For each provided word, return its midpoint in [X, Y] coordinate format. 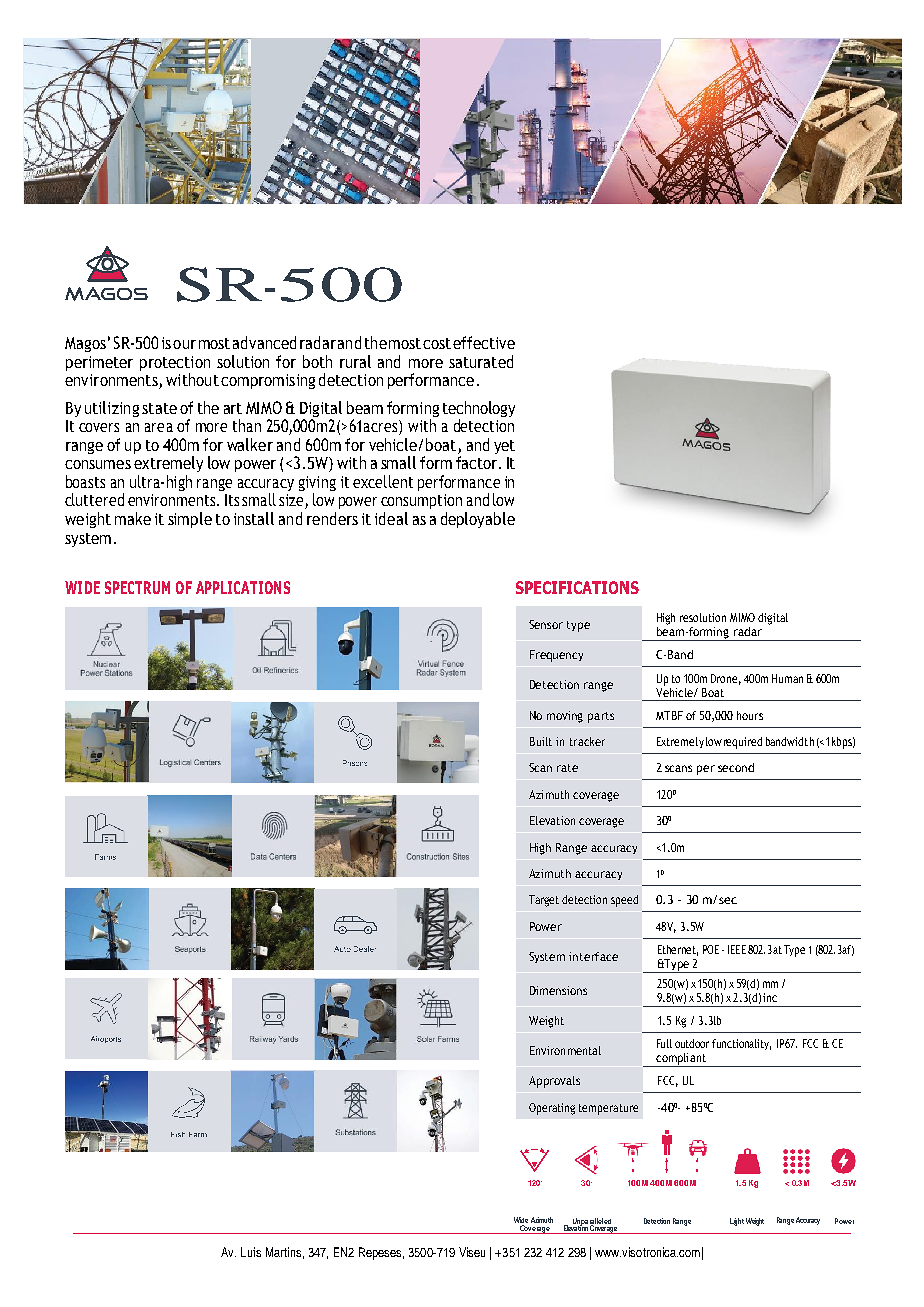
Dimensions [558, 990]
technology [479, 410]
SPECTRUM [137, 587]
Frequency [556, 656]
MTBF [669, 715]
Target [544, 901]
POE [711, 949]
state [159, 408]
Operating [552, 1109]
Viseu [472, 1252]
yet [504, 447]
